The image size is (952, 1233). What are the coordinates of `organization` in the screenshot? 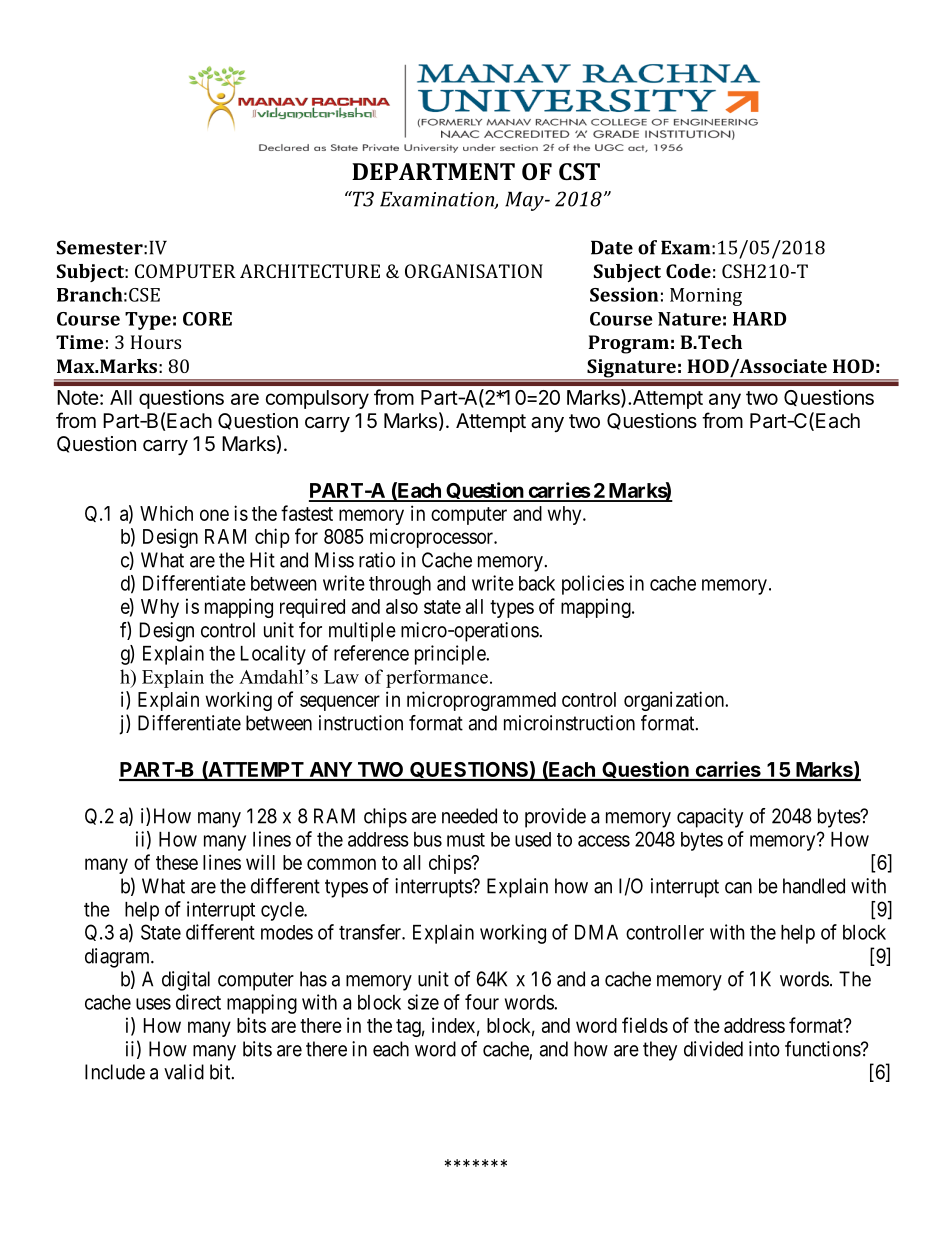 It's located at (675, 701).
